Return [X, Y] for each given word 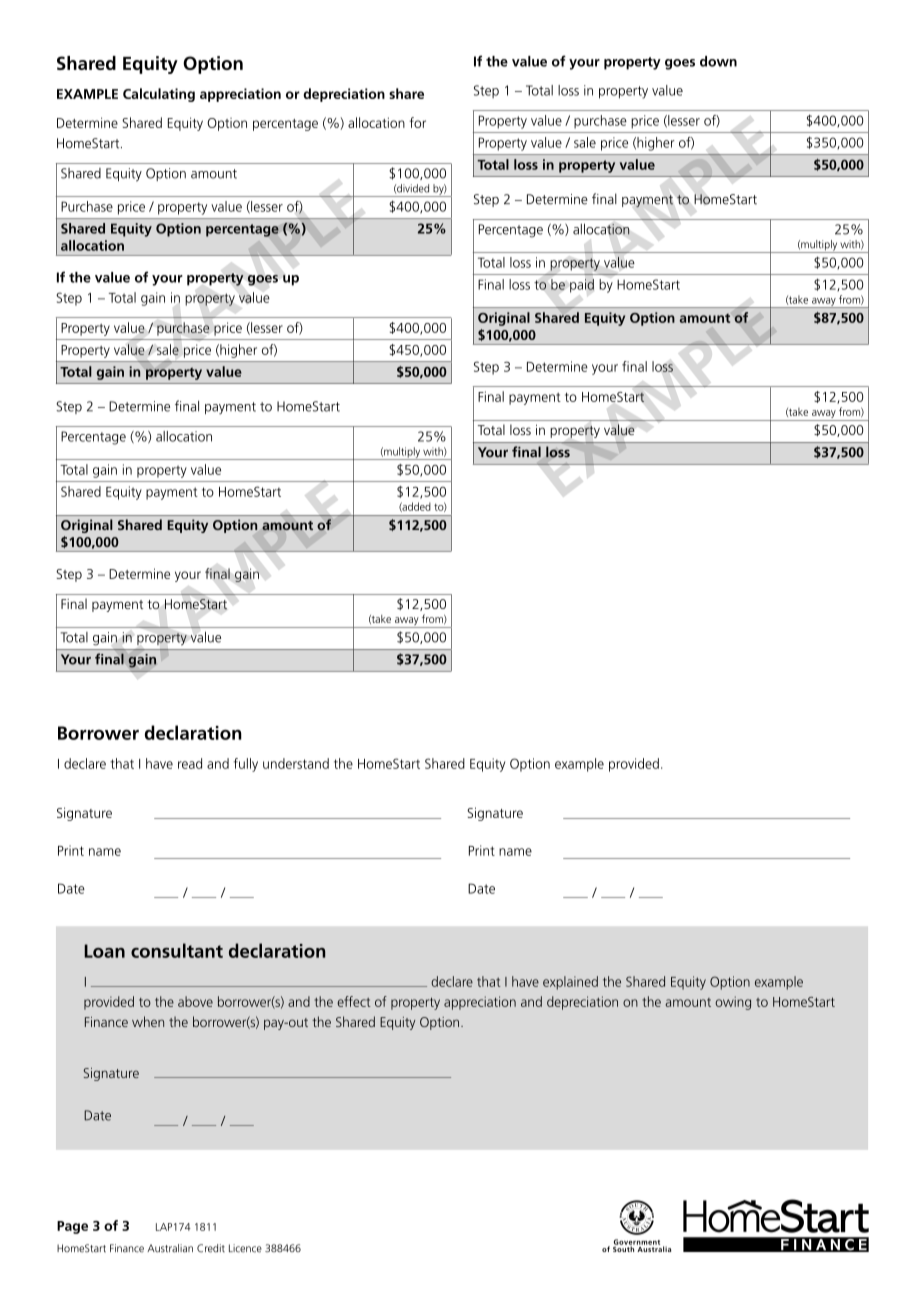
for [418, 122]
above [195, 1001]
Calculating [159, 95]
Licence [245, 1248]
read [190, 763]
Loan [104, 951]
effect [354, 1001]
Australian [170, 1248]
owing [733, 1003]
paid [582, 286]
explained [570, 983]
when [148, 1021]
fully [246, 765]
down [718, 61]
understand [296, 763]
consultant [177, 950]
